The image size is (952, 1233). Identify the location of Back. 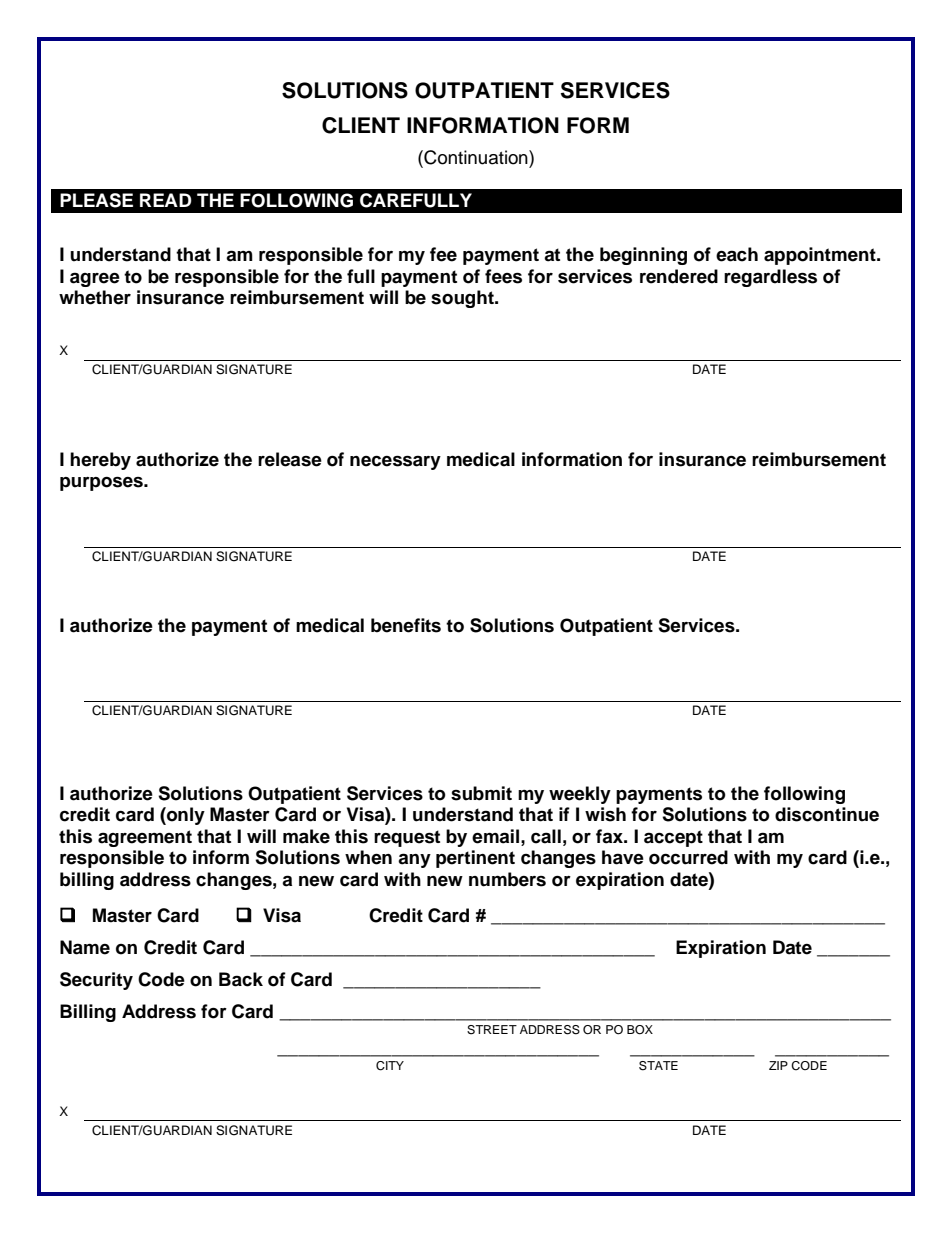
(241, 979).
